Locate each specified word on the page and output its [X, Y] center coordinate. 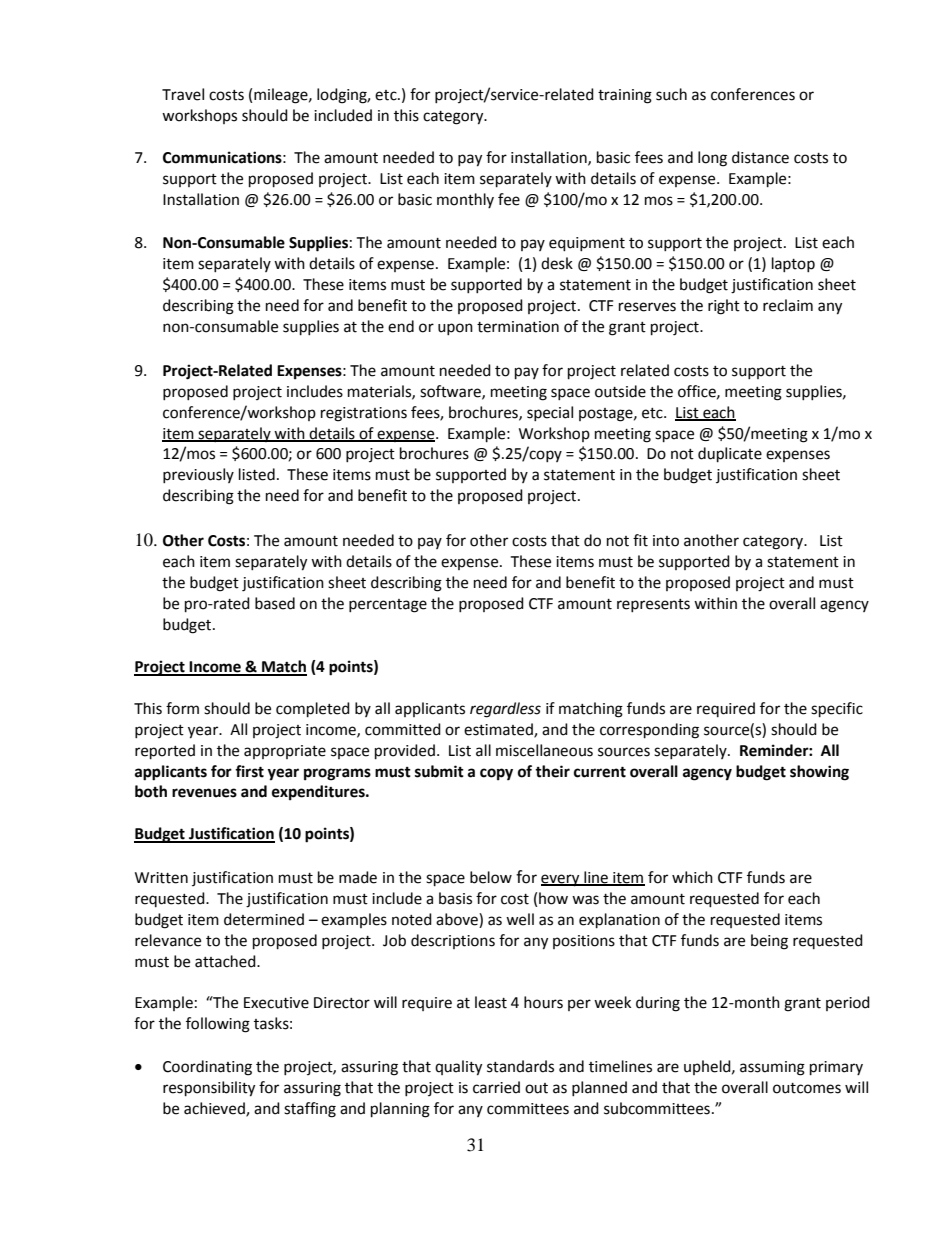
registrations [364, 414]
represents [653, 605]
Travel [183, 94]
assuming [772, 1068]
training [625, 96]
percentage [388, 606]
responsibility [209, 1089]
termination [518, 327]
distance [760, 157]
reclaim [788, 305]
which [692, 877]
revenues [204, 793]
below [491, 877]
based [275, 603]
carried [496, 1087]
